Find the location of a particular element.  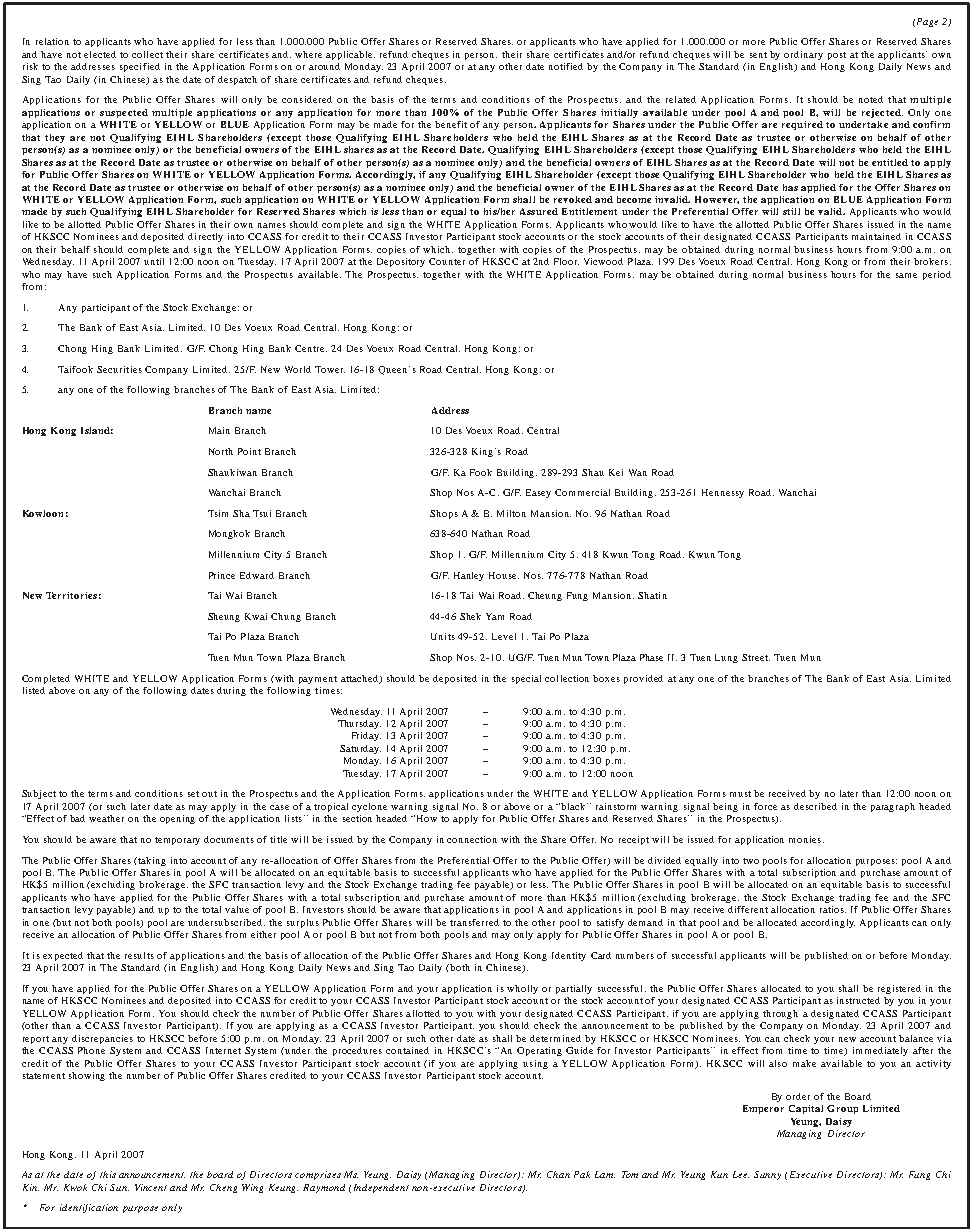

Sunny is located at coordinates (767, 1175).
